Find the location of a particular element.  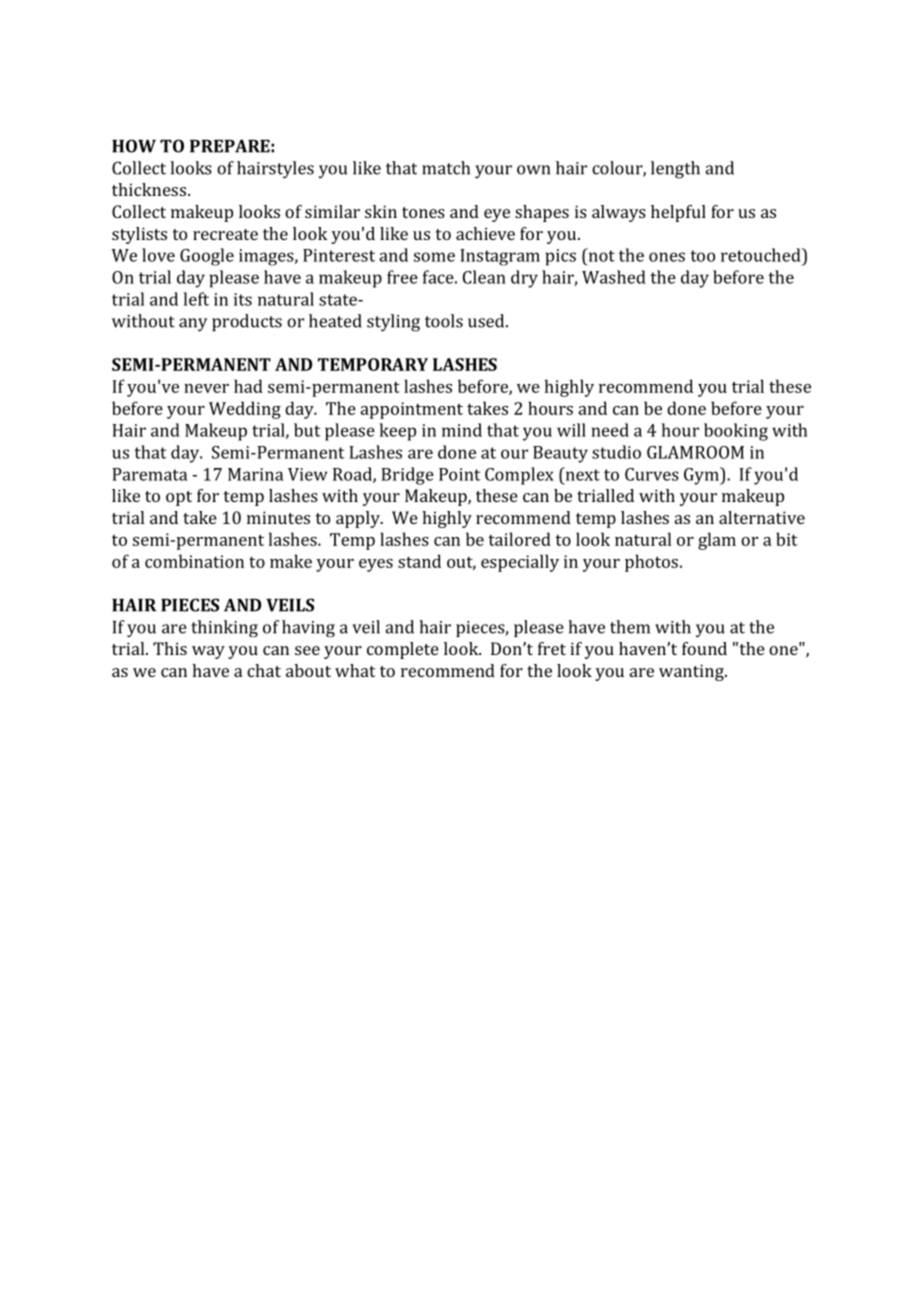

This is located at coordinates (170, 648).
